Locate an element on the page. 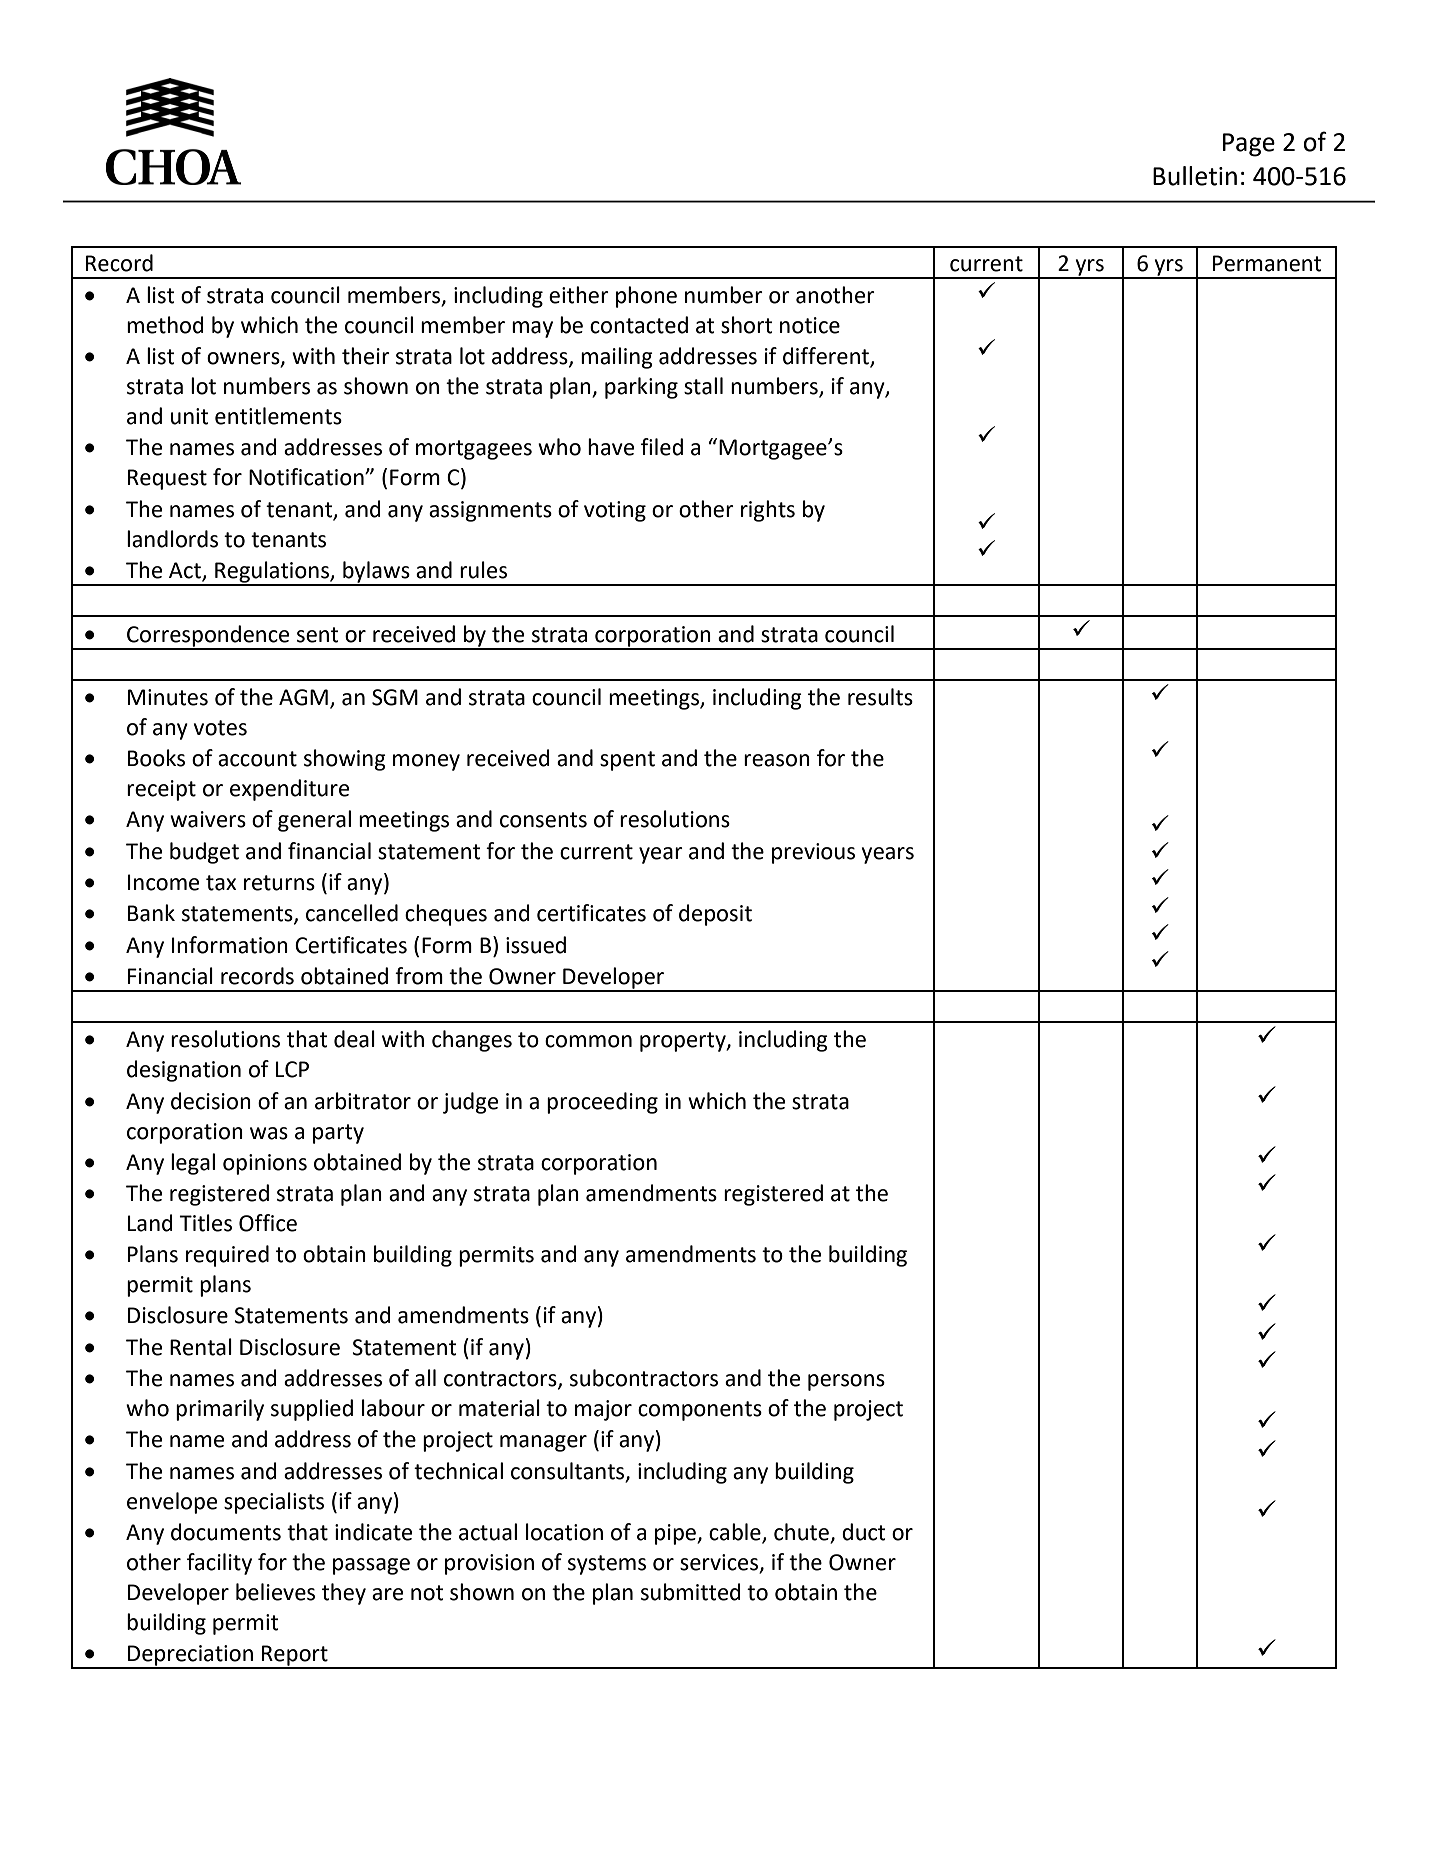  previous is located at coordinates (813, 853).
